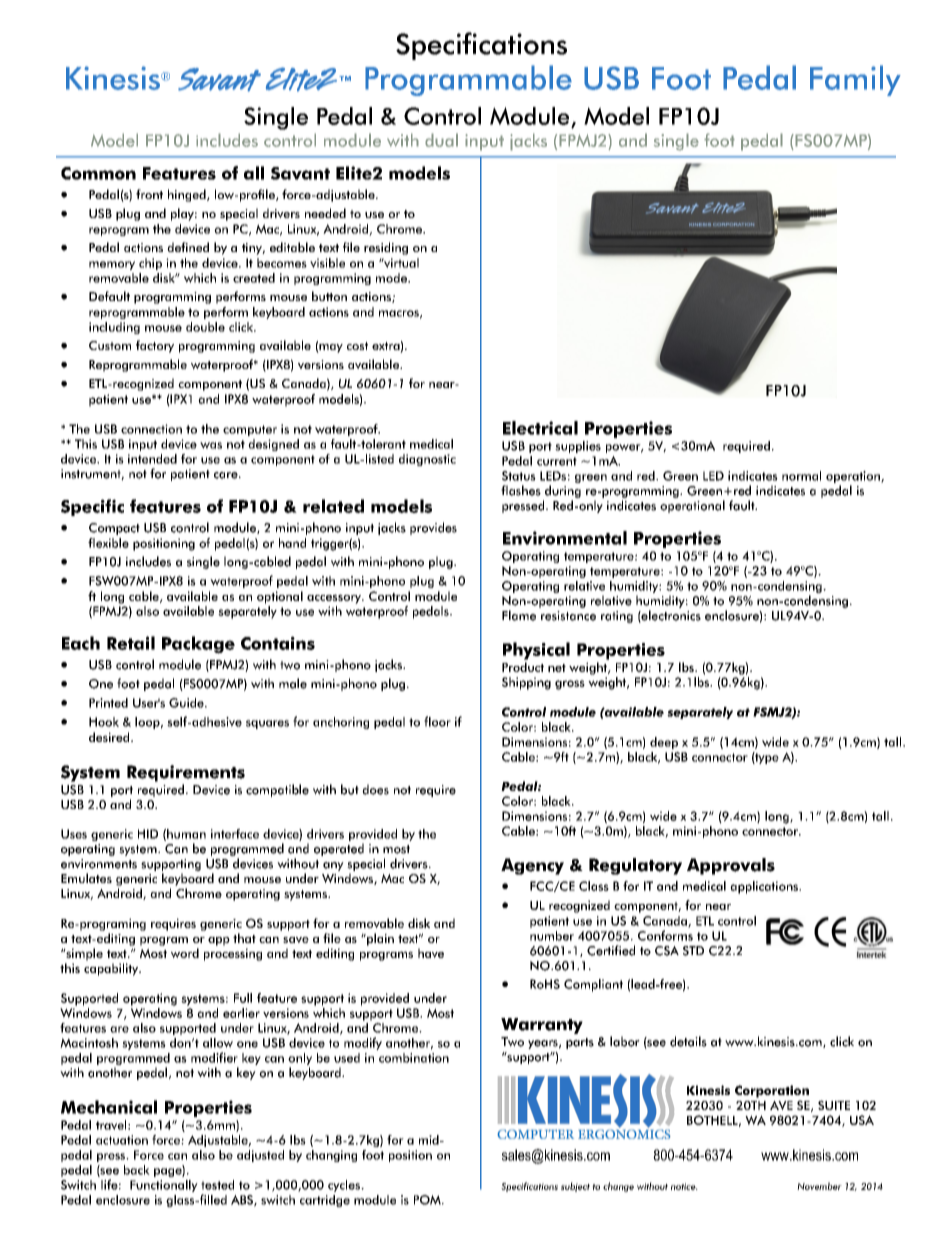  I want to click on Functionally, so click(164, 1186).
